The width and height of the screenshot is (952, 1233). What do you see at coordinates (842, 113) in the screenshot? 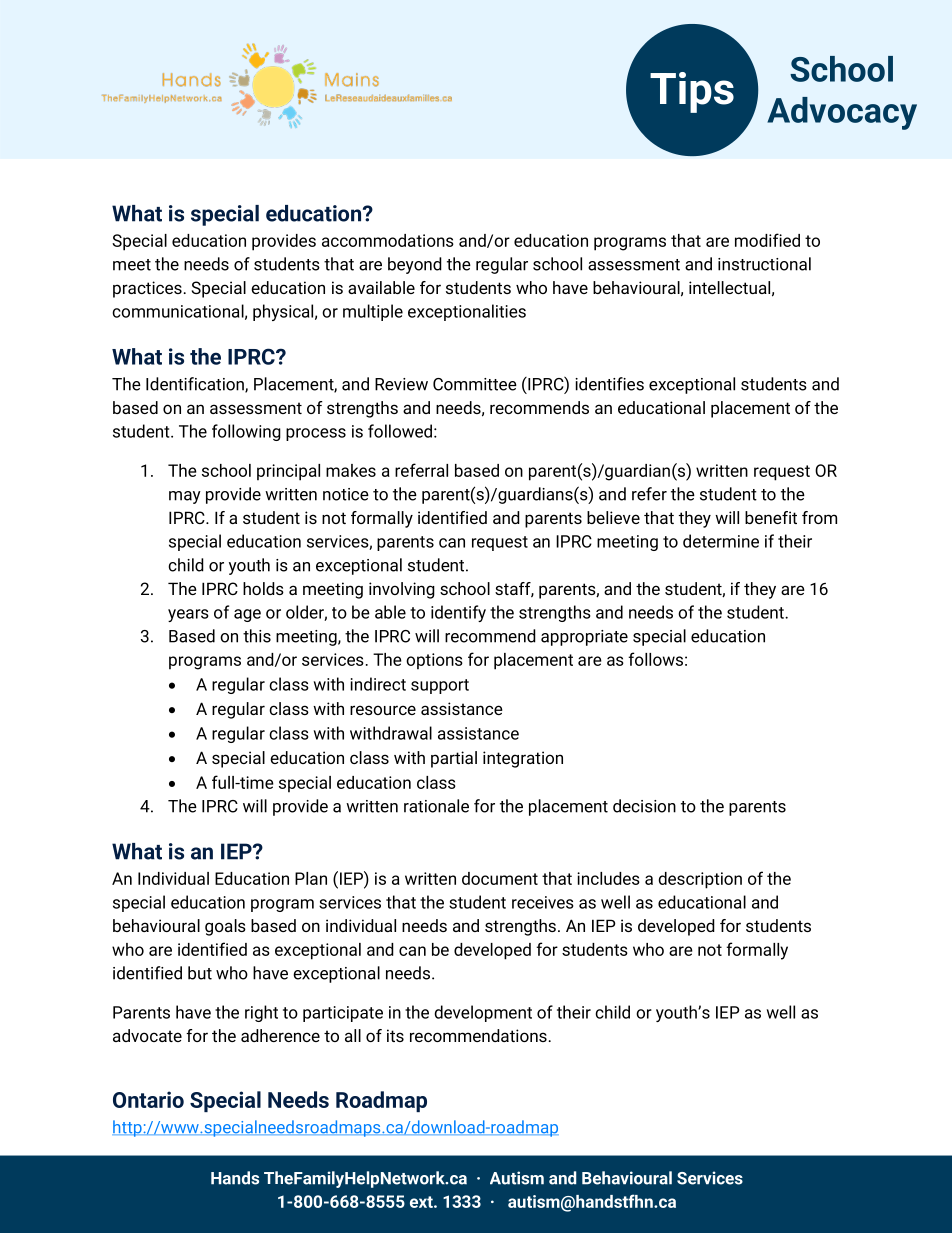
I see `Advocacy` at bounding box center [842, 113].
